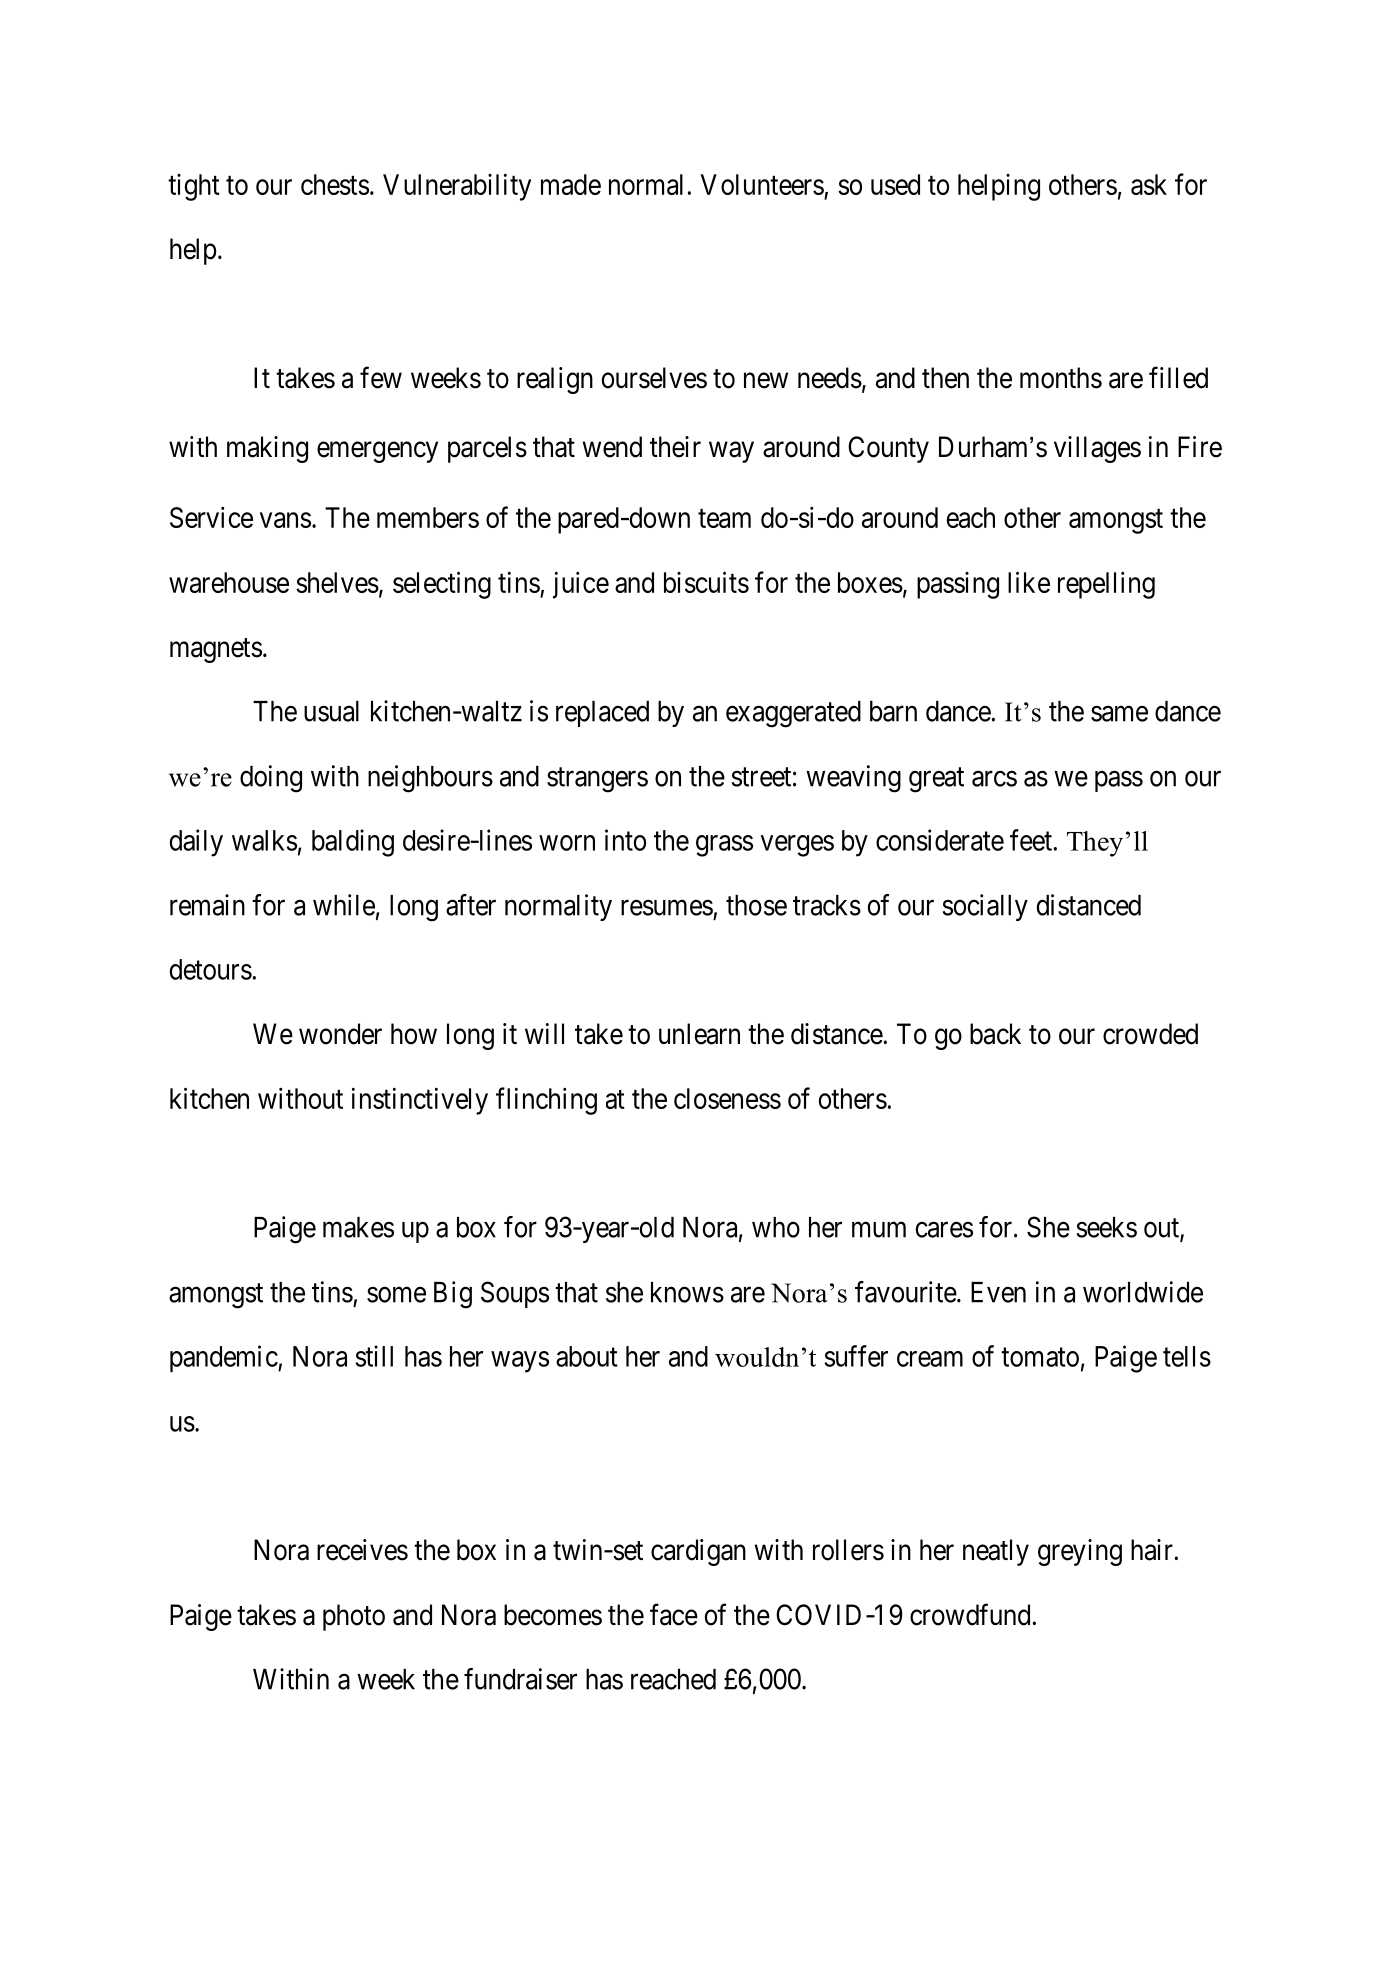 The height and width of the screenshot is (1968, 1391). I want to click on some, so click(396, 1295).
